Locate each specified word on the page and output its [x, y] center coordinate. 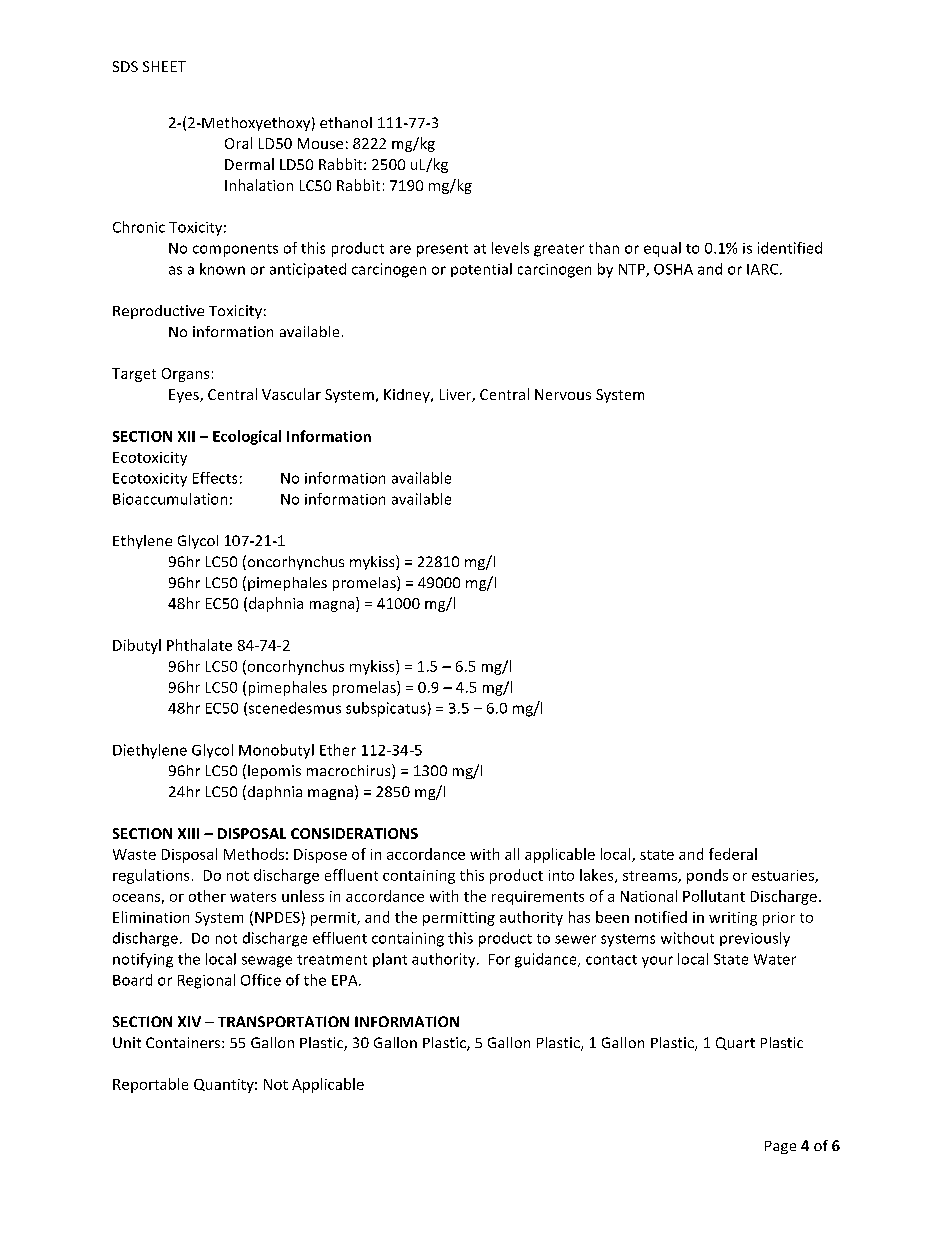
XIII [188, 833]
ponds [707, 876]
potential [481, 270]
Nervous [563, 394]
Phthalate [199, 645]
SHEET [164, 66]
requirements [538, 898]
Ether [338, 750]
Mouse [320, 143]
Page [780, 1147]
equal [662, 249]
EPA [346, 980]
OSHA [673, 269]
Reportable [150, 1085]
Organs [185, 375]
